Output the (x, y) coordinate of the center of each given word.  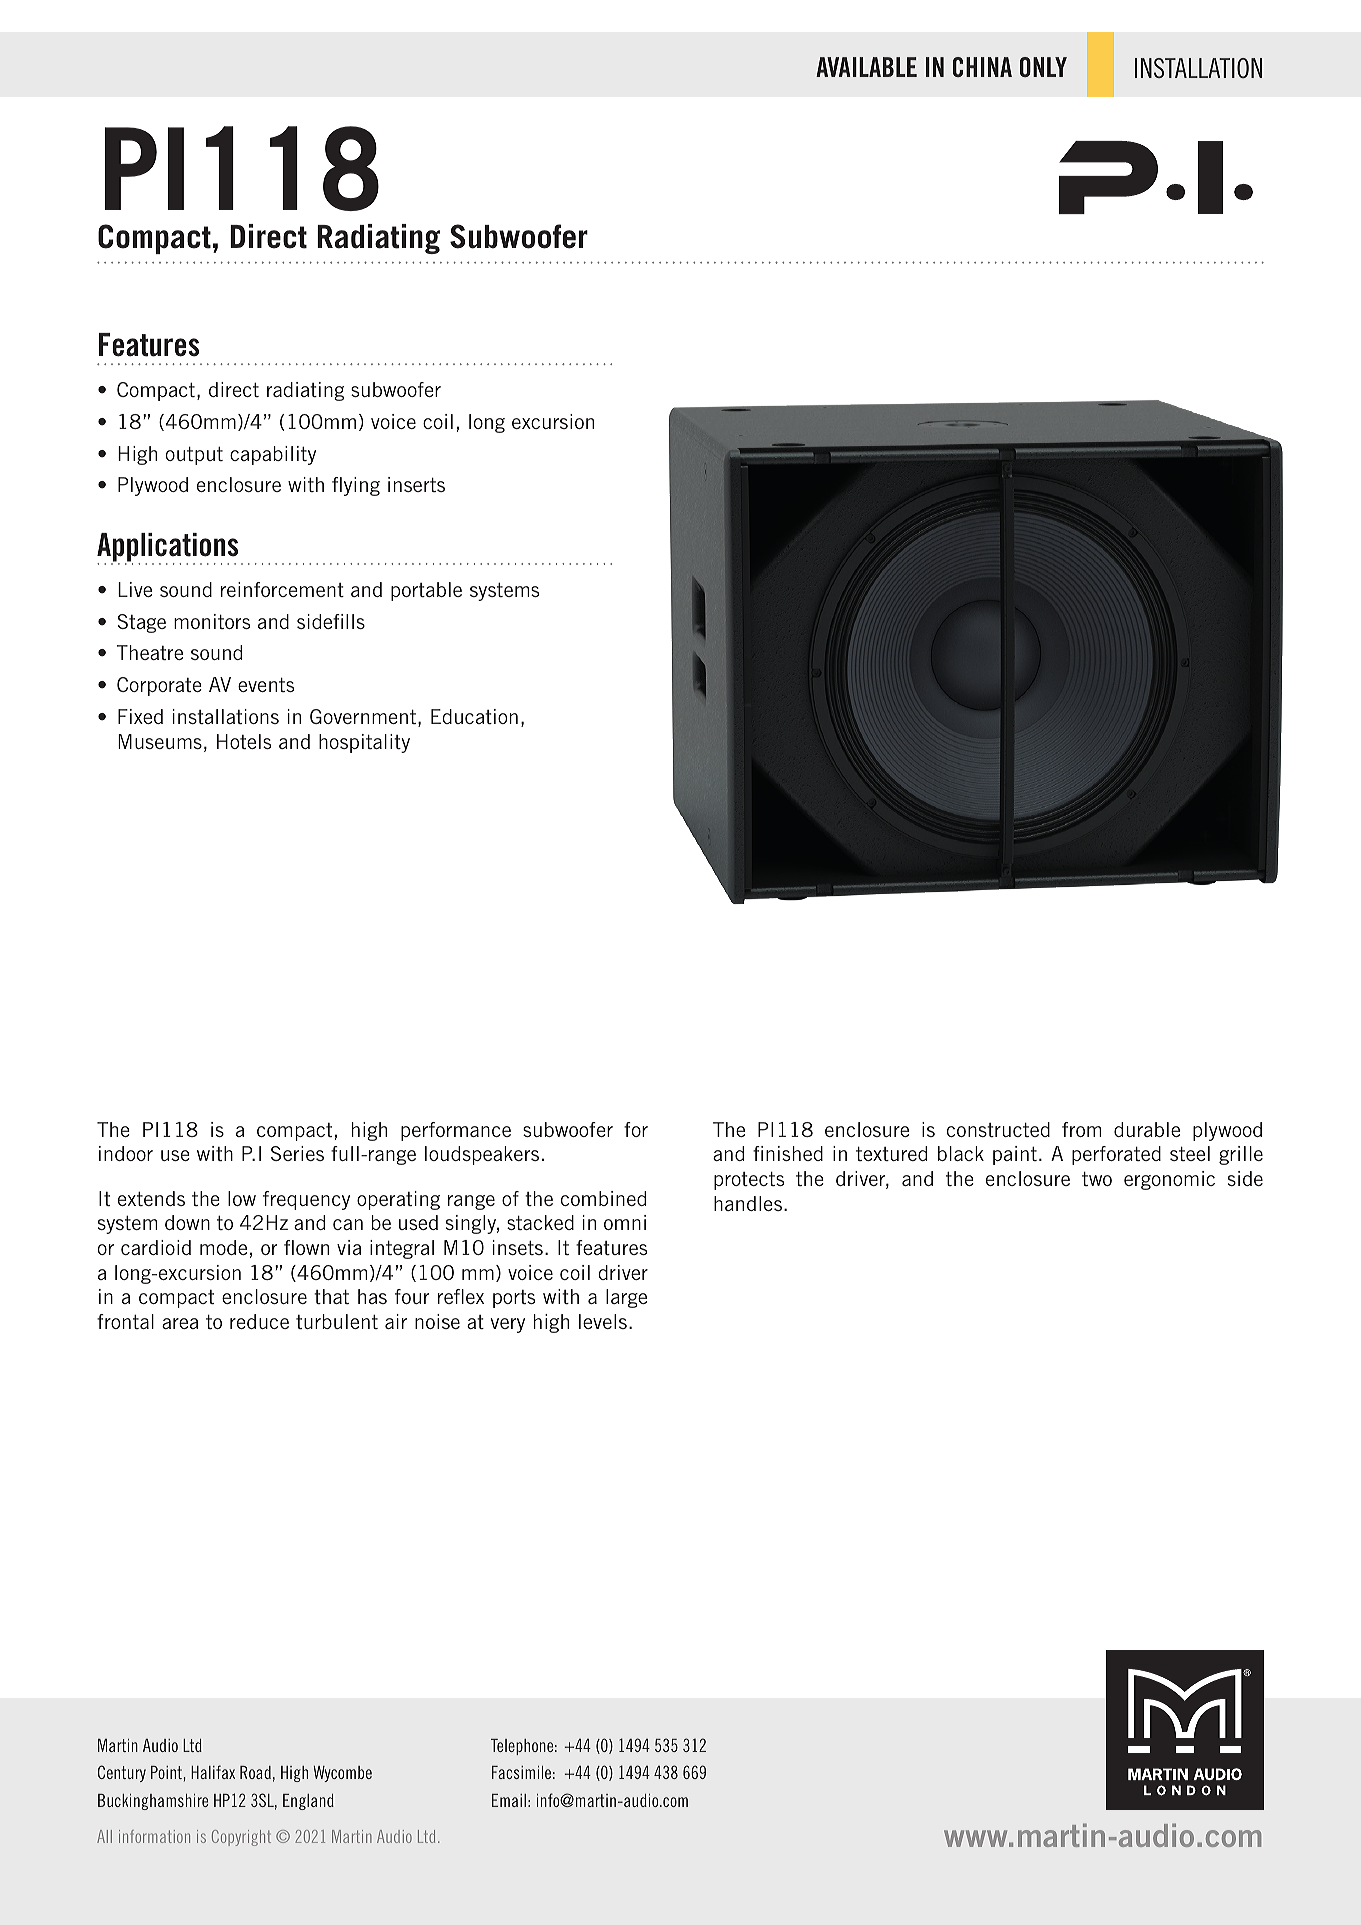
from (1081, 1129)
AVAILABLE (866, 67)
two (1097, 1179)
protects (749, 1181)
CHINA (982, 67)
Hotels (244, 741)
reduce (259, 1321)
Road (255, 1772)
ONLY (1043, 67)
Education (474, 716)
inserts (416, 484)
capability (273, 455)
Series (297, 1153)
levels (603, 1321)
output (194, 456)
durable (1147, 1129)
